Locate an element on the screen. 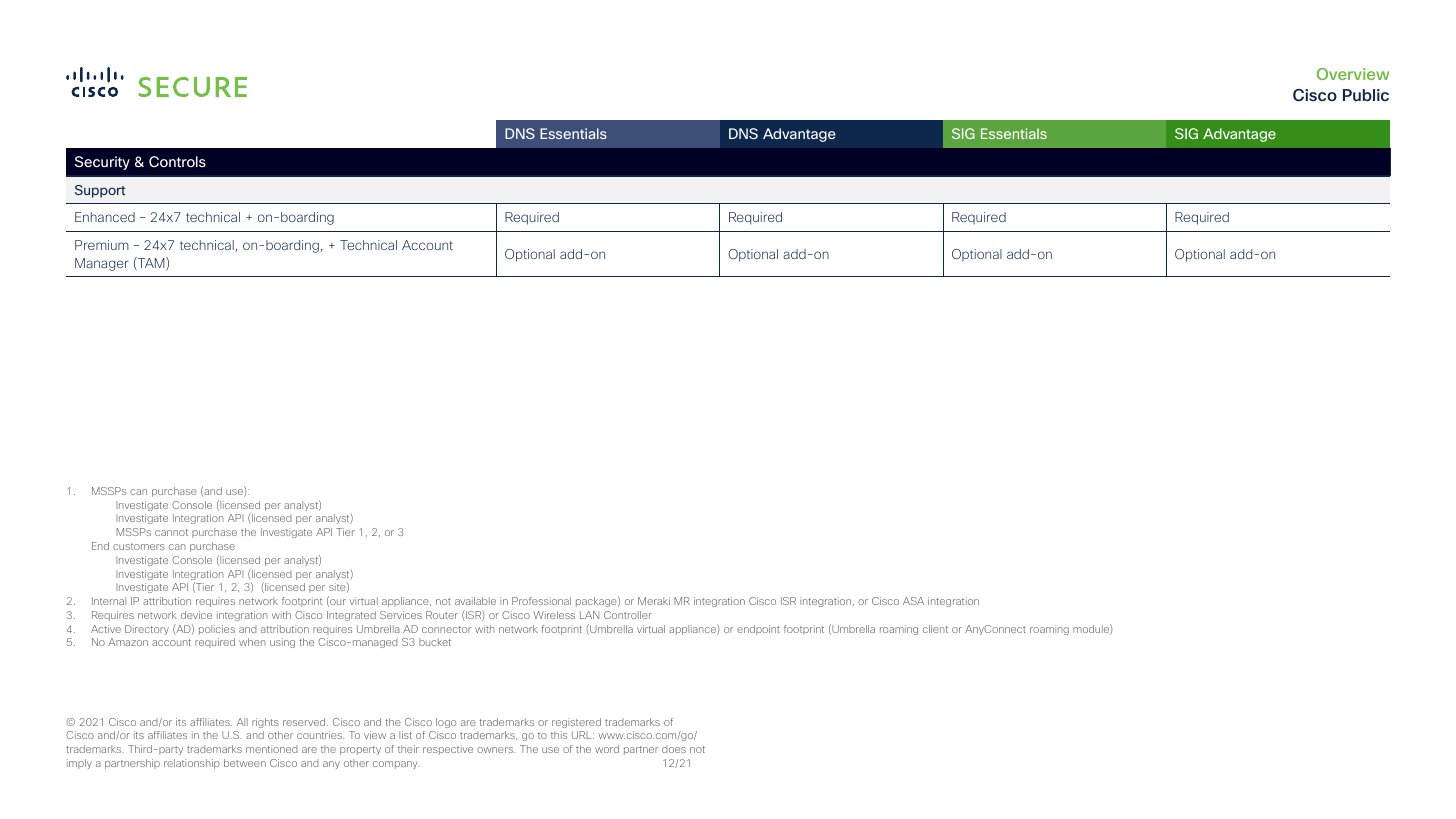 This screenshot has width=1456, height=819. Public is located at coordinates (1366, 95).
